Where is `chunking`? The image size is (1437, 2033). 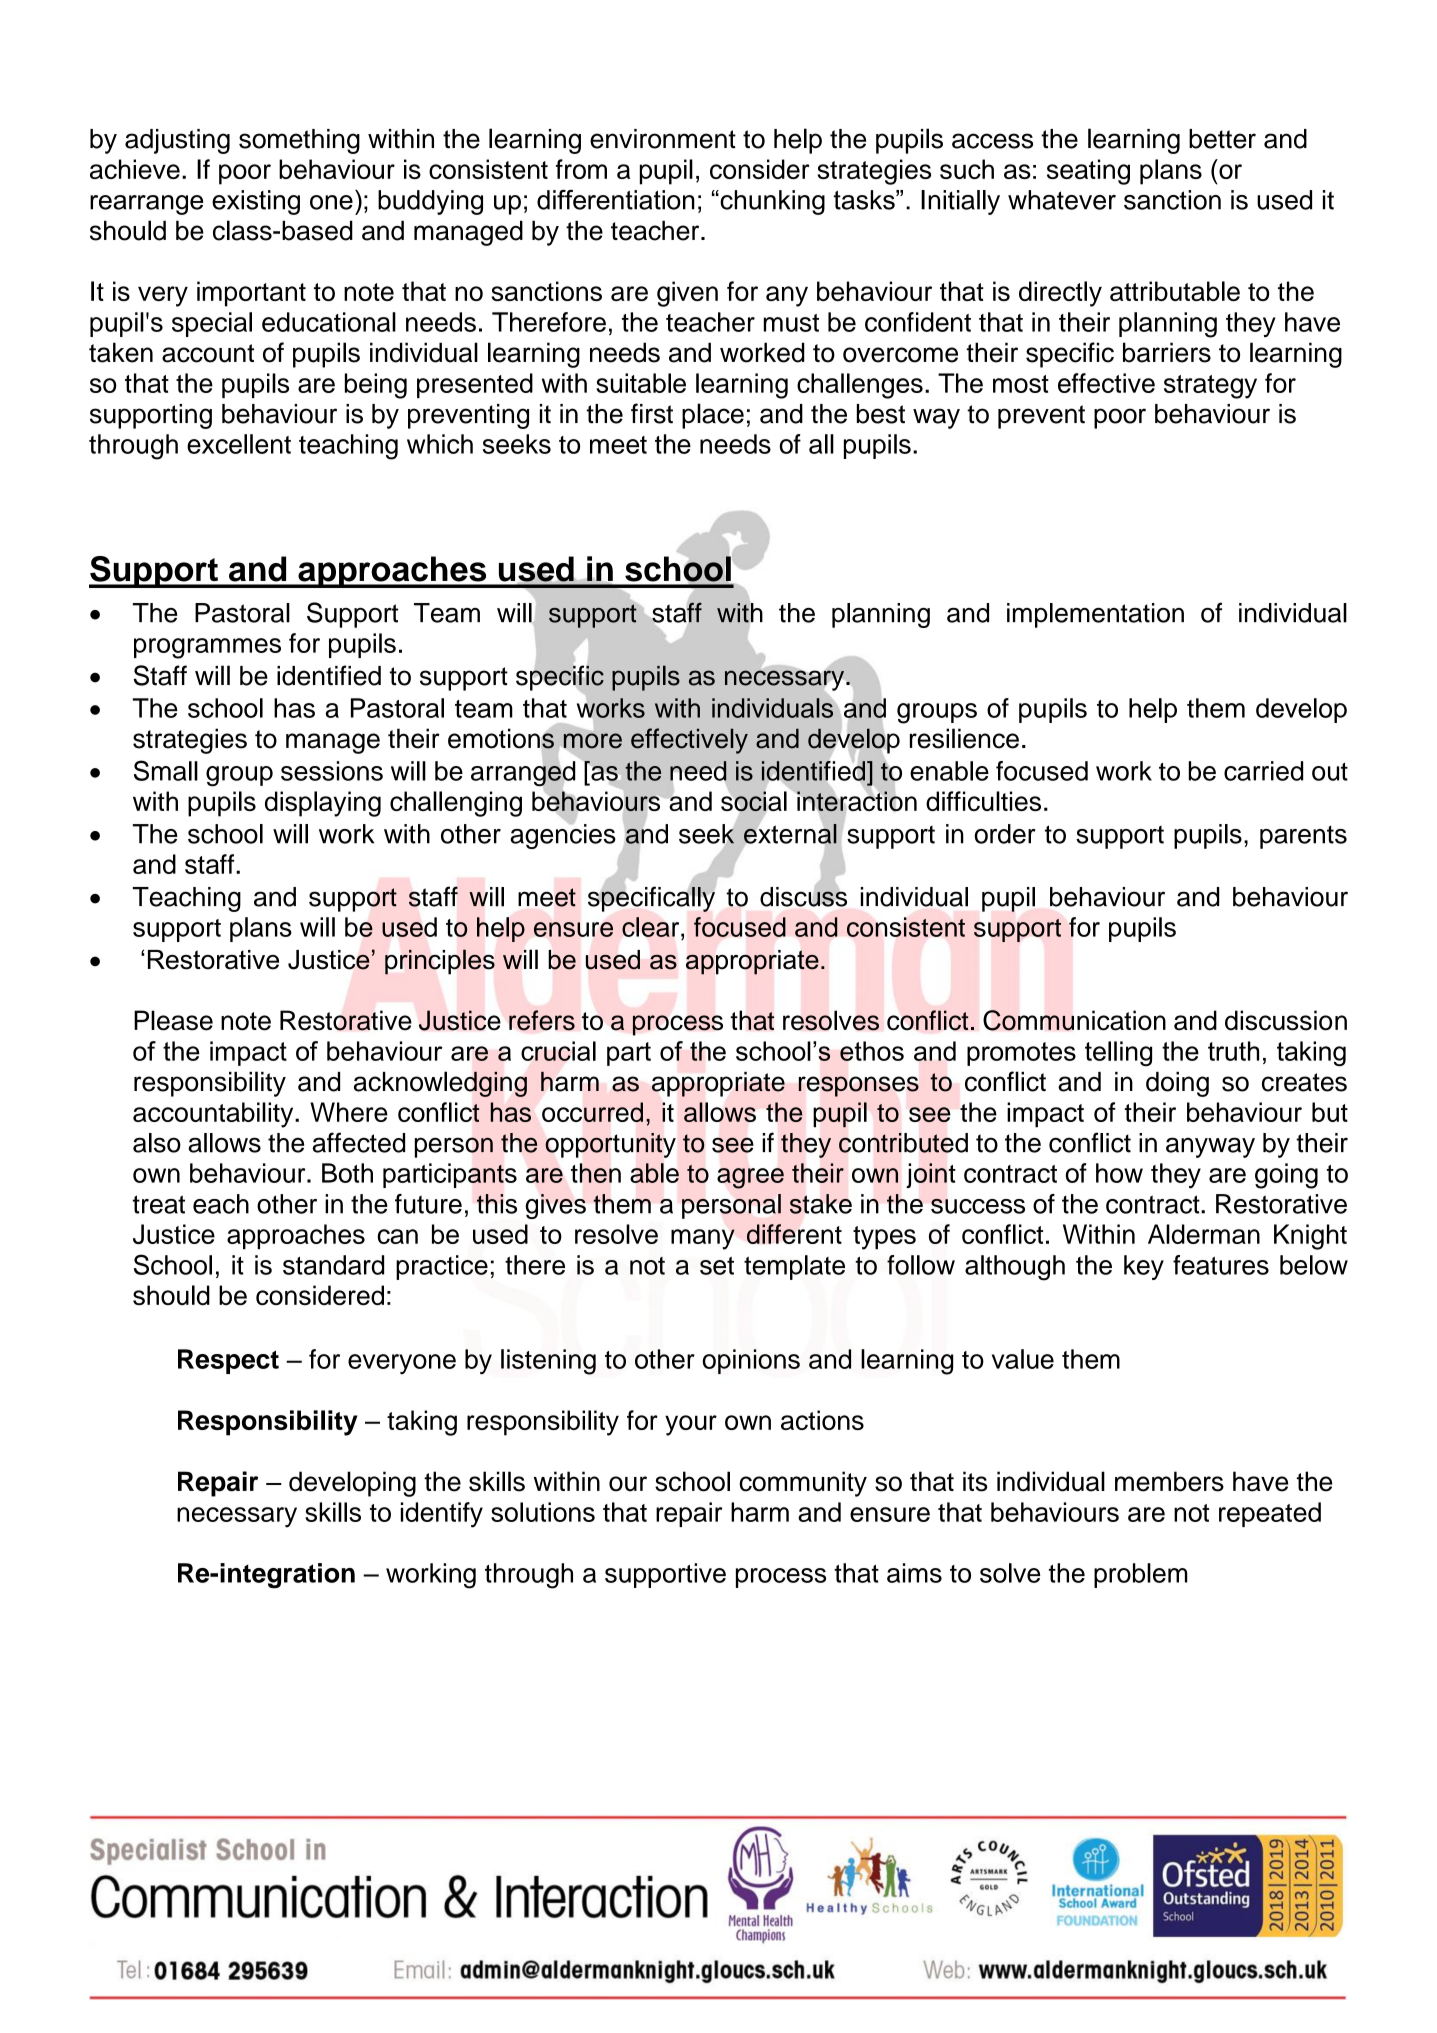
chunking is located at coordinates (771, 202).
